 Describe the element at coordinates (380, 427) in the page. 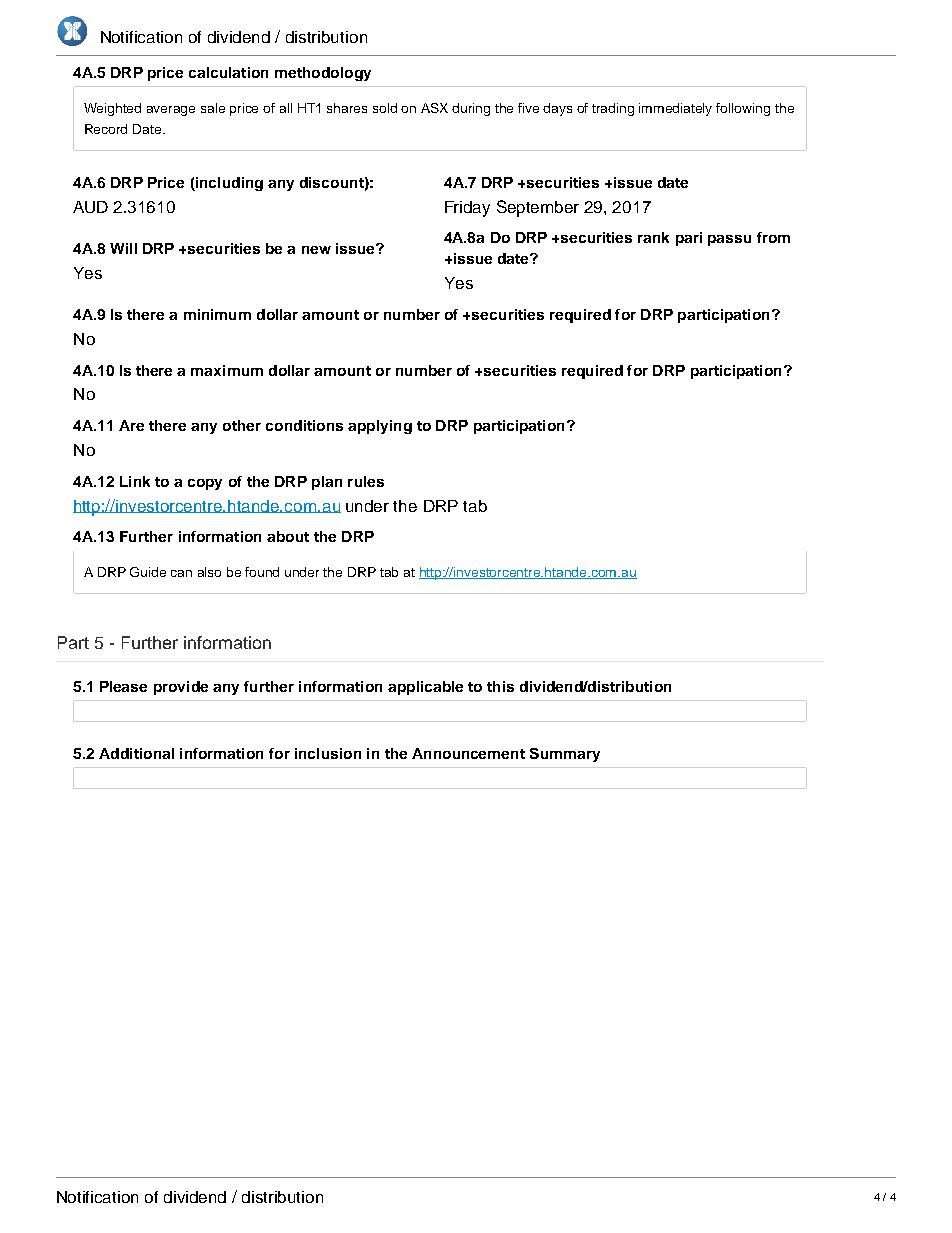

I see `applying` at that location.
